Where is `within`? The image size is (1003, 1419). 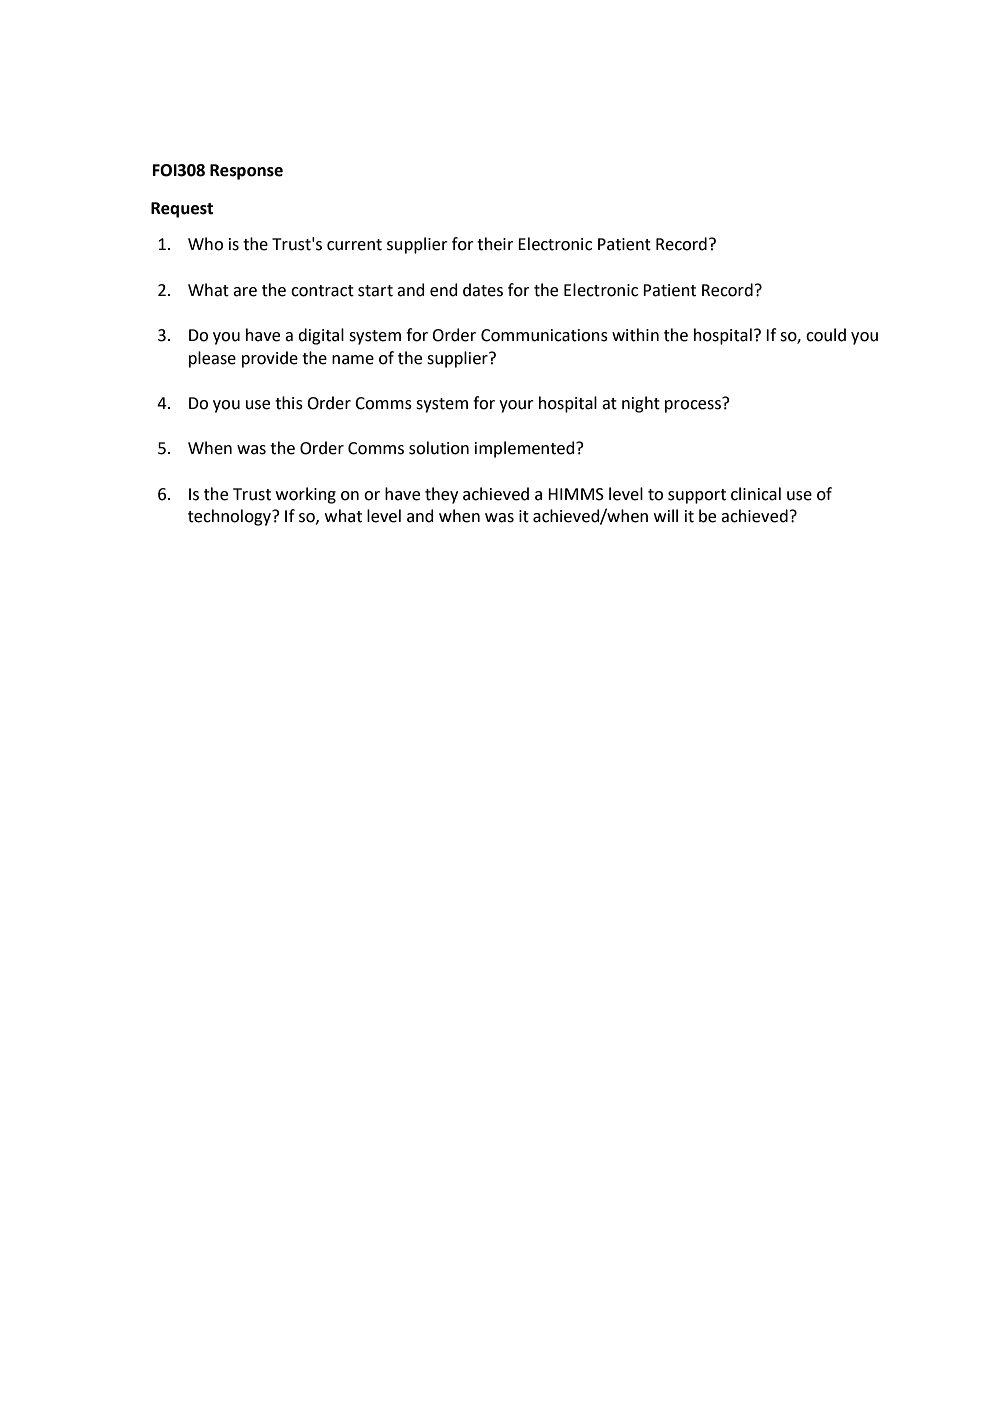 within is located at coordinates (635, 335).
